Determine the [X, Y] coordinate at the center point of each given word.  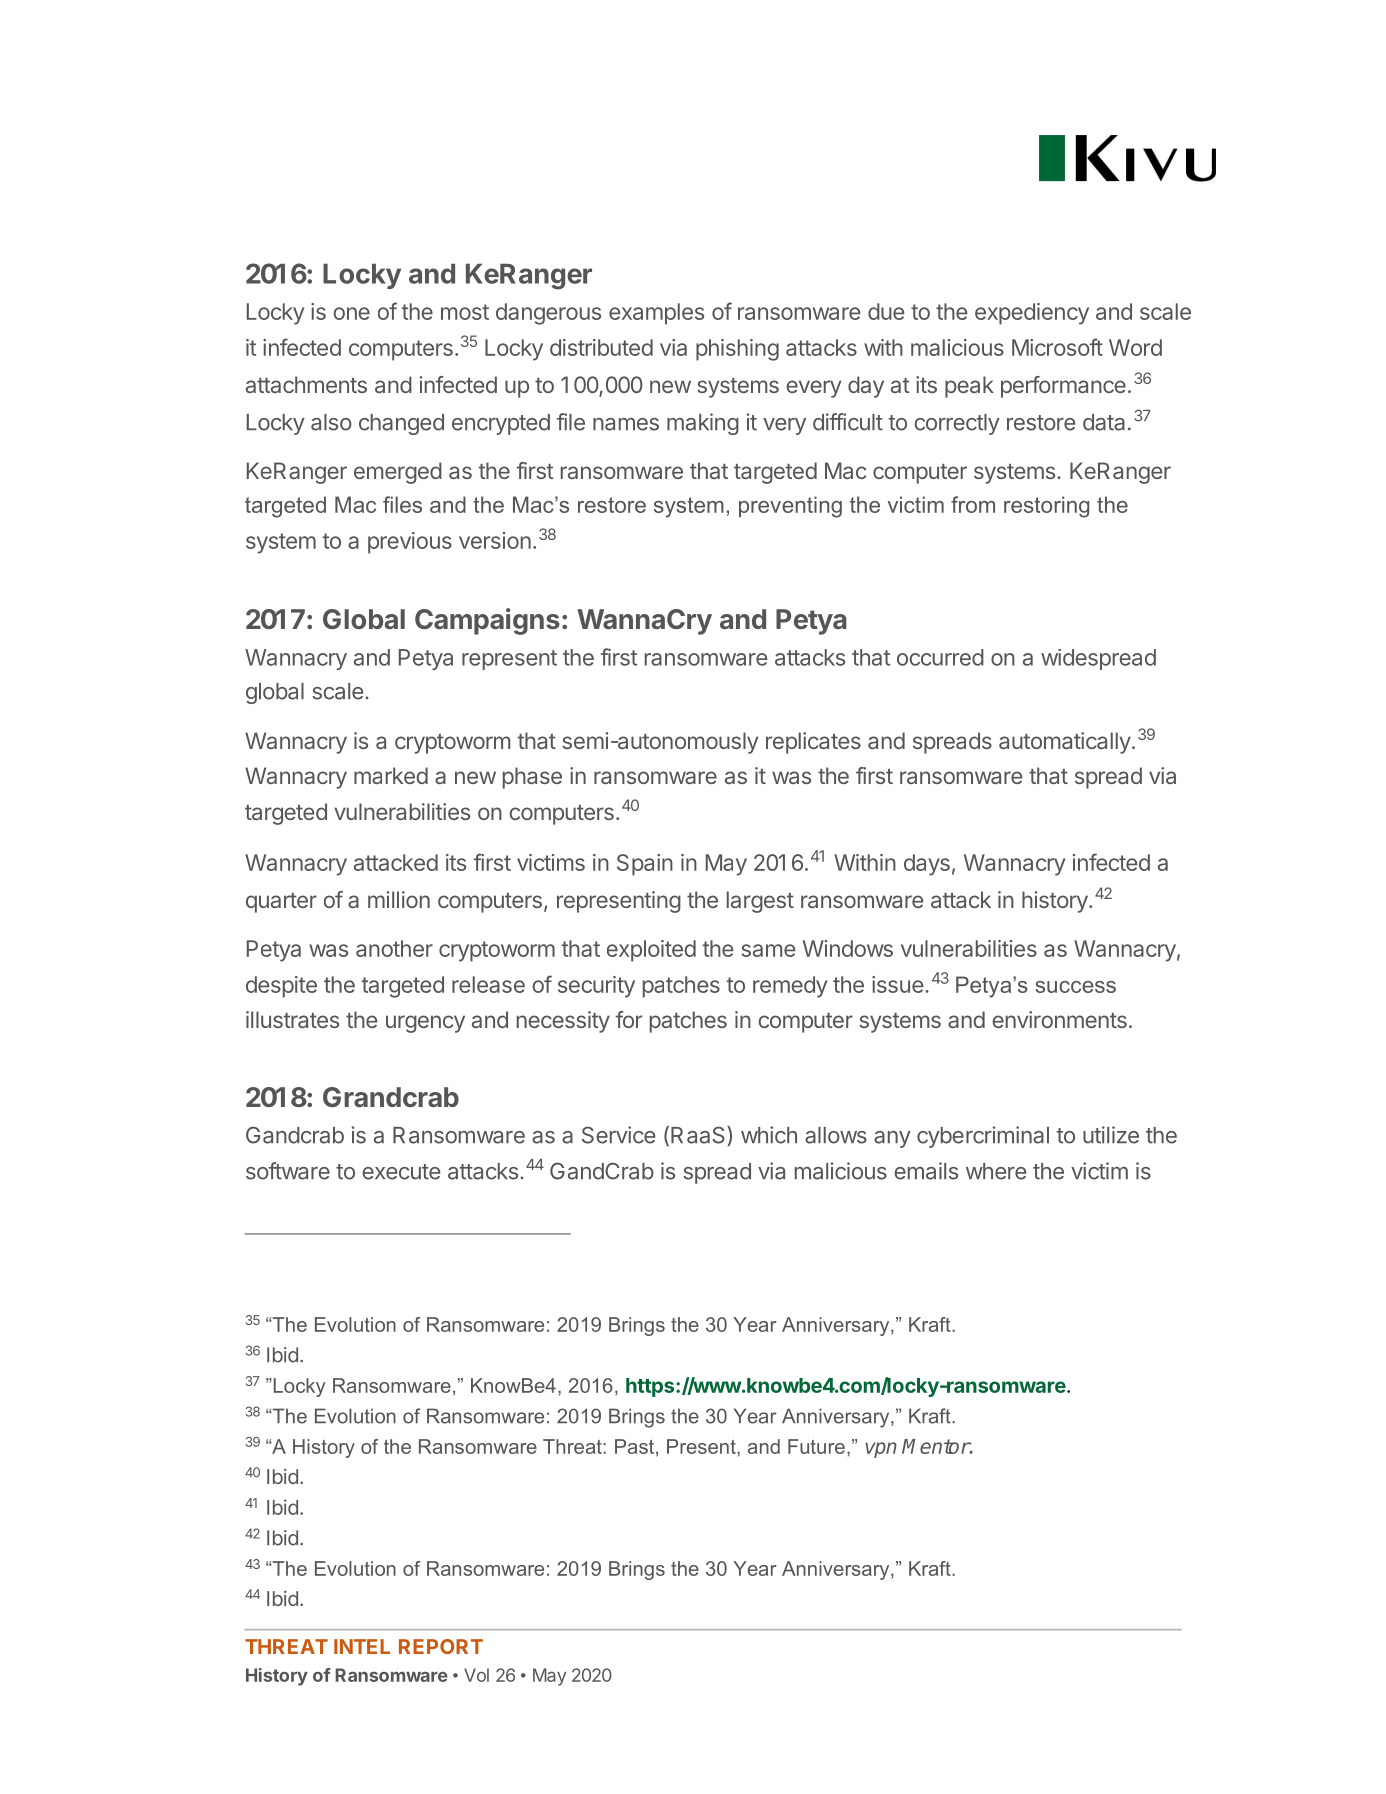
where [996, 1171]
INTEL [362, 1646]
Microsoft [1057, 347]
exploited [651, 951]
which [769, 1135]
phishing [737, 350]
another [394, 948]
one [351, 313]
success [1075, 987]
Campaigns [487, 621]
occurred [940, 657]
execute [401, 1172]
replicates [813, 743]
